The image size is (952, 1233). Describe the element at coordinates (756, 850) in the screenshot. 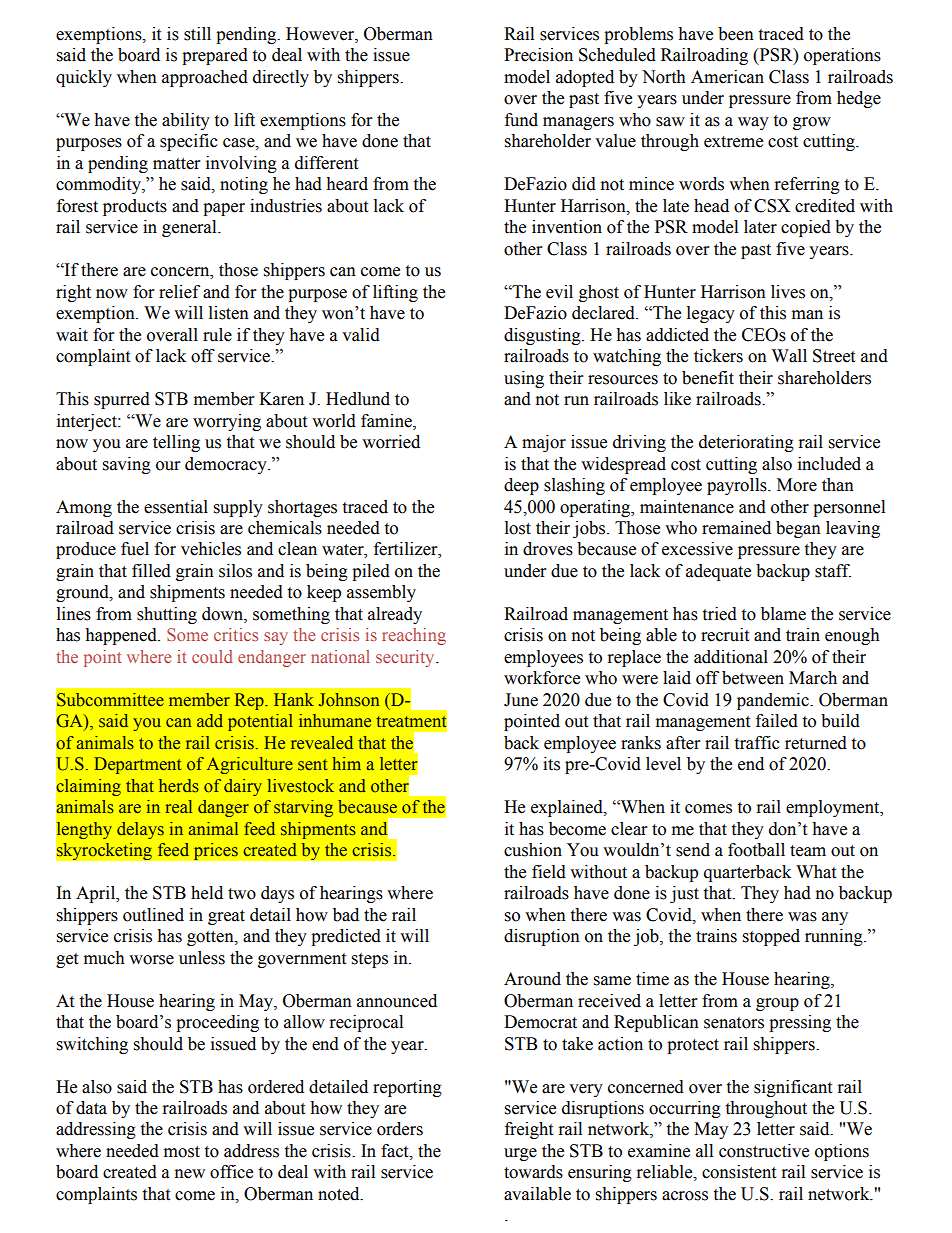

I see `football` at that location.
